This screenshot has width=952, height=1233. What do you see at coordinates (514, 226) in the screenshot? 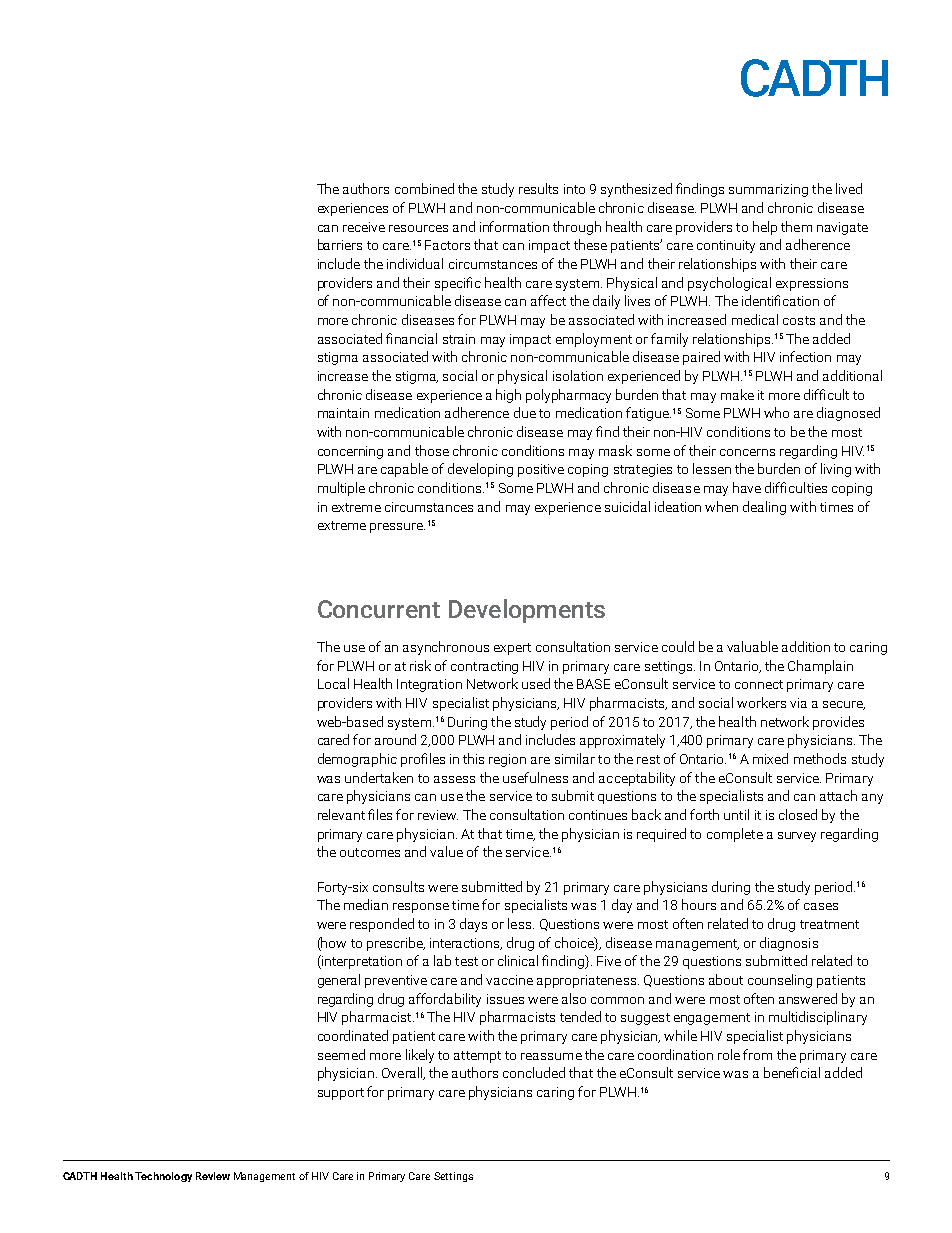
I see `information` at bounding box center [514, 226].
